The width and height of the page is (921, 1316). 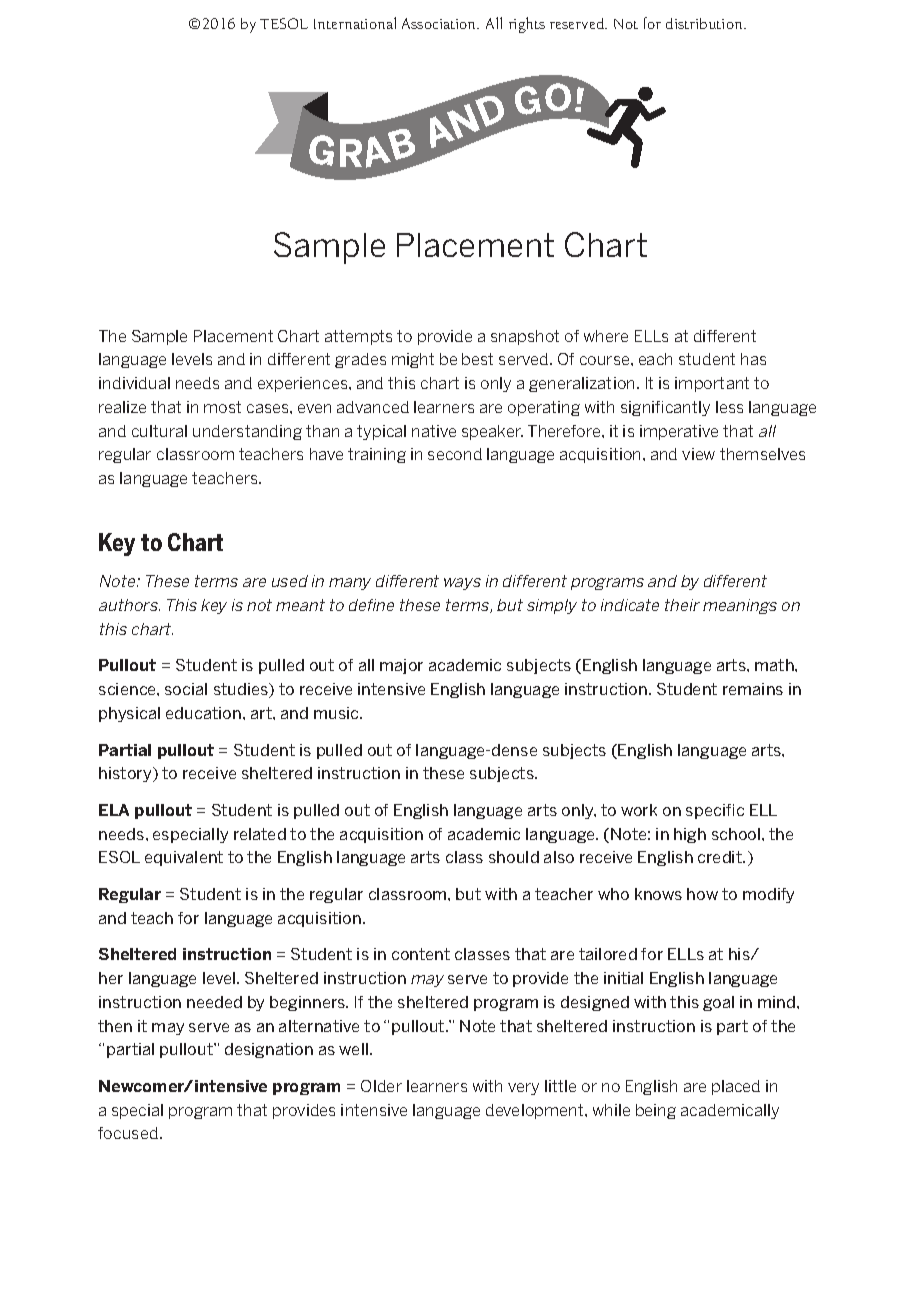 What do you see at coordinates (401, 666) in the page?
I see `major` at bounding box center [401, 666].
